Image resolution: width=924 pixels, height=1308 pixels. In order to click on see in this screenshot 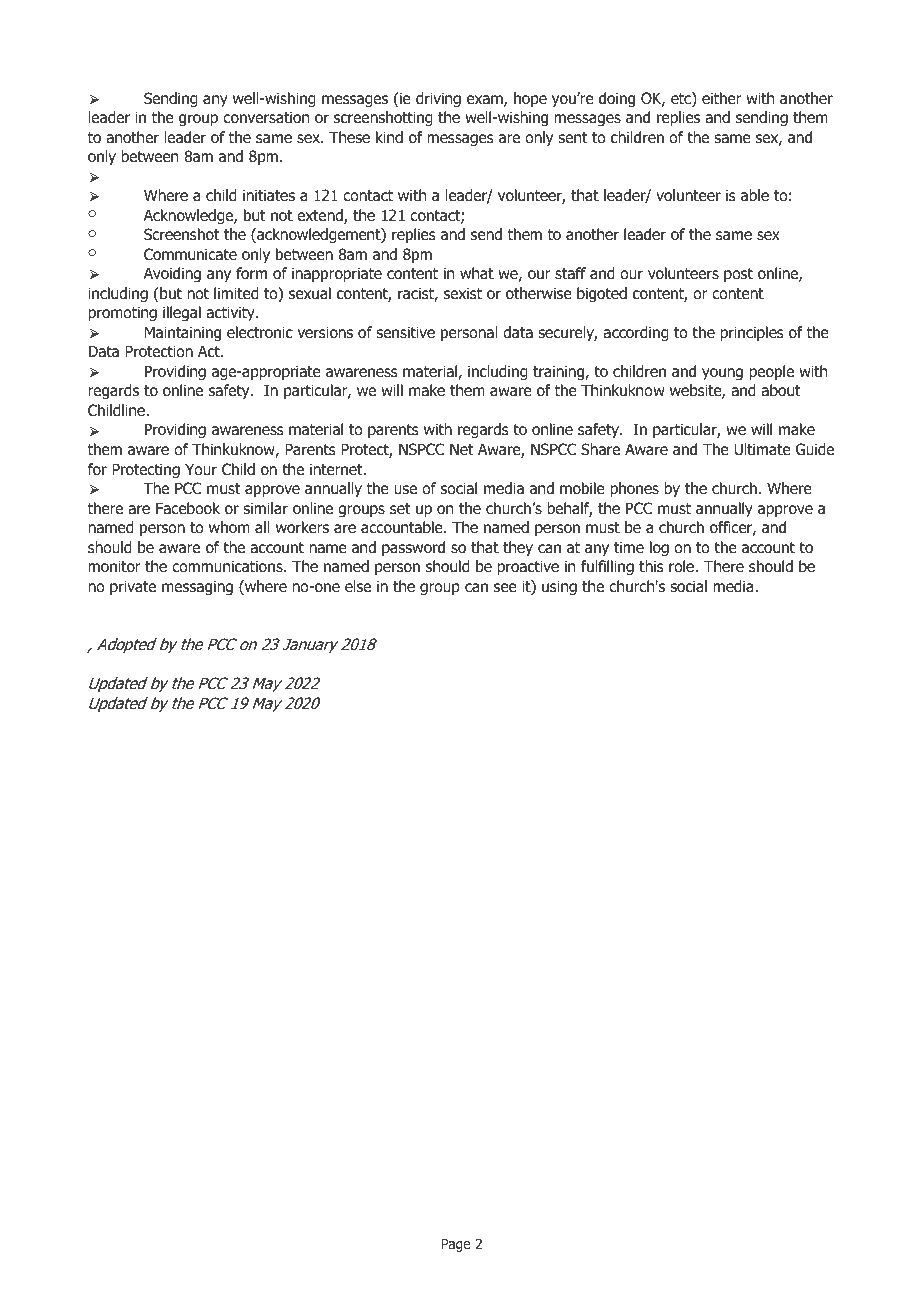, I will do `click(505, 587)`.
